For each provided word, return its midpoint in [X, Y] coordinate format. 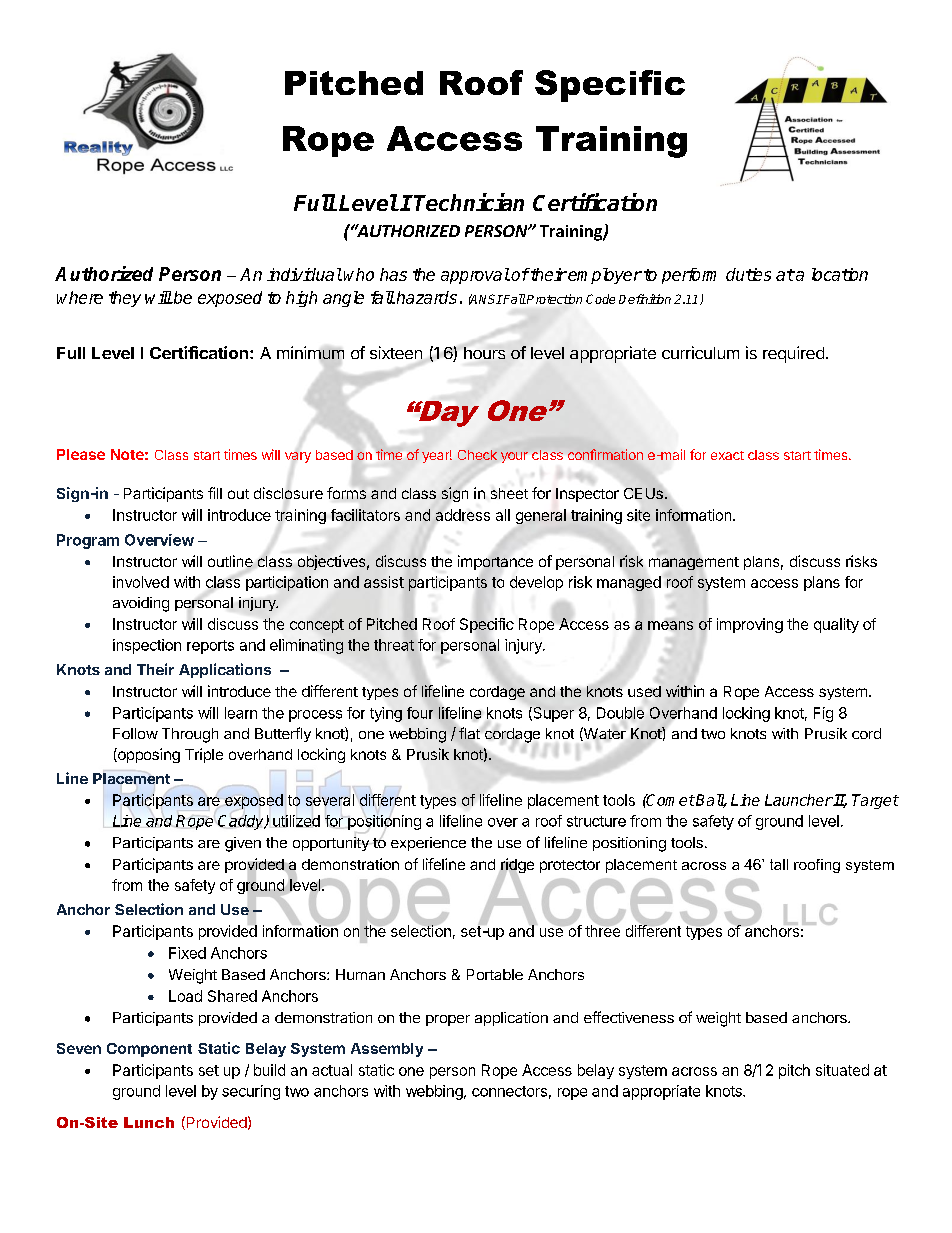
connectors [509, 1091]
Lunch [149, 1122]
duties [748, 274]
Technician [469, 202]
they [125, 299]
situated [842, 1070]
